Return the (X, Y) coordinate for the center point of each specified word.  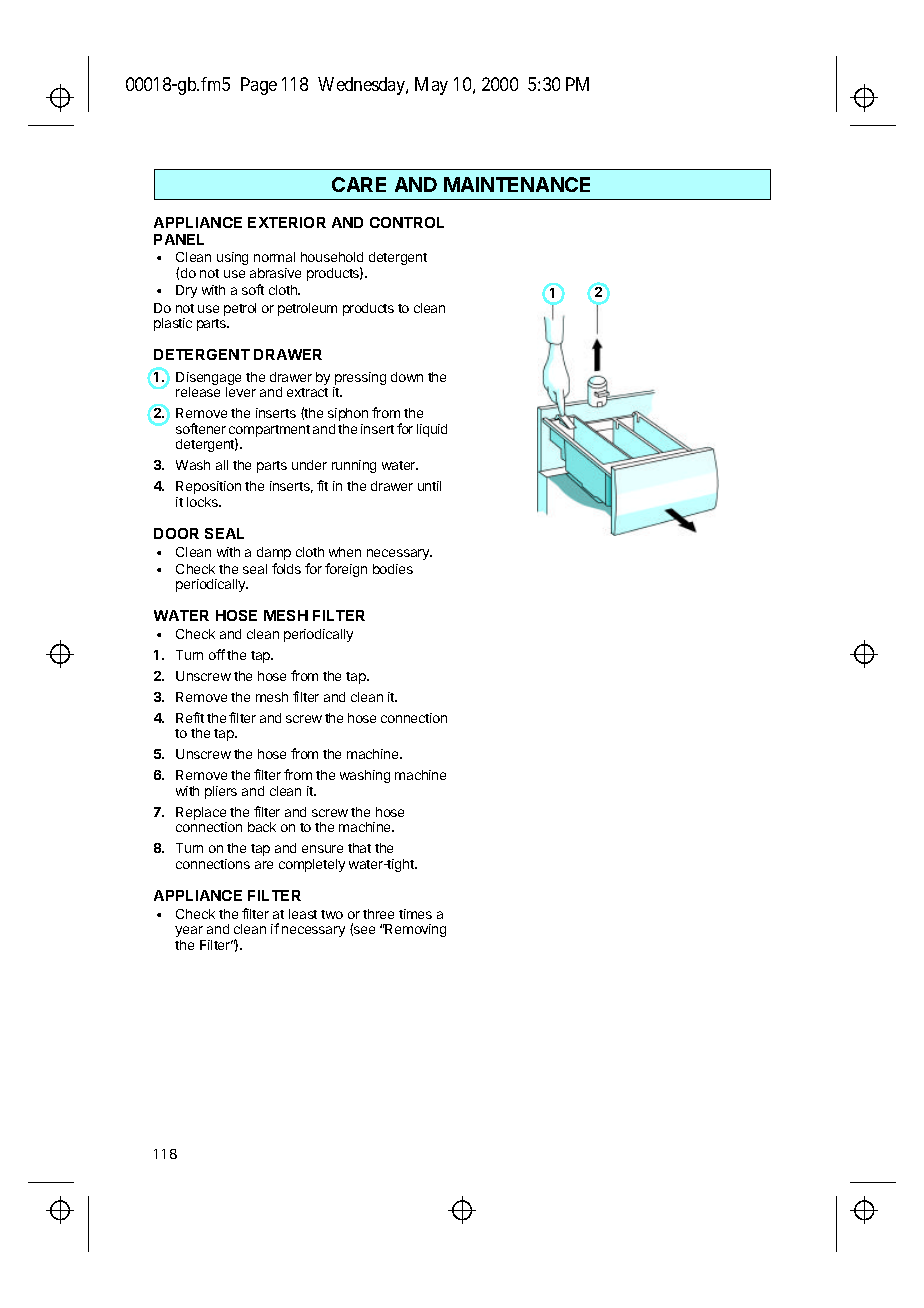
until (429, 486)
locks (204, 502)
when (345, 552)
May (431, 86)
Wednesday (362, 86)
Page (259, 86)
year (189, 931)
